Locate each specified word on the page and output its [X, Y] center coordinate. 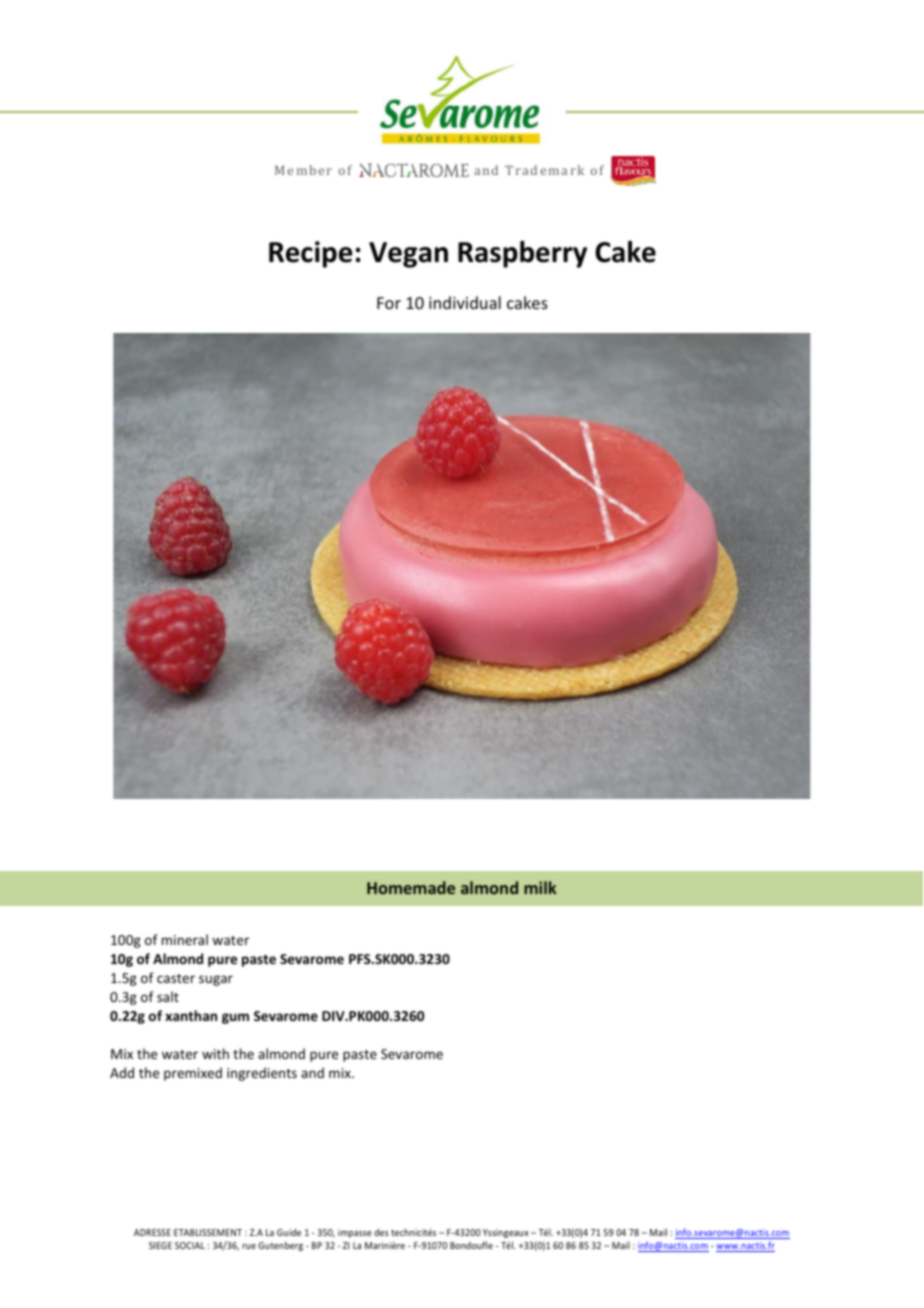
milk [540, 887]
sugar [216, 980]
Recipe [310, 254]
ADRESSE [152, 1232]
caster [176, 978]
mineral [185, 939]
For [389, 303]
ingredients [262, 1074]
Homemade [411, 887]
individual [465, 302]
